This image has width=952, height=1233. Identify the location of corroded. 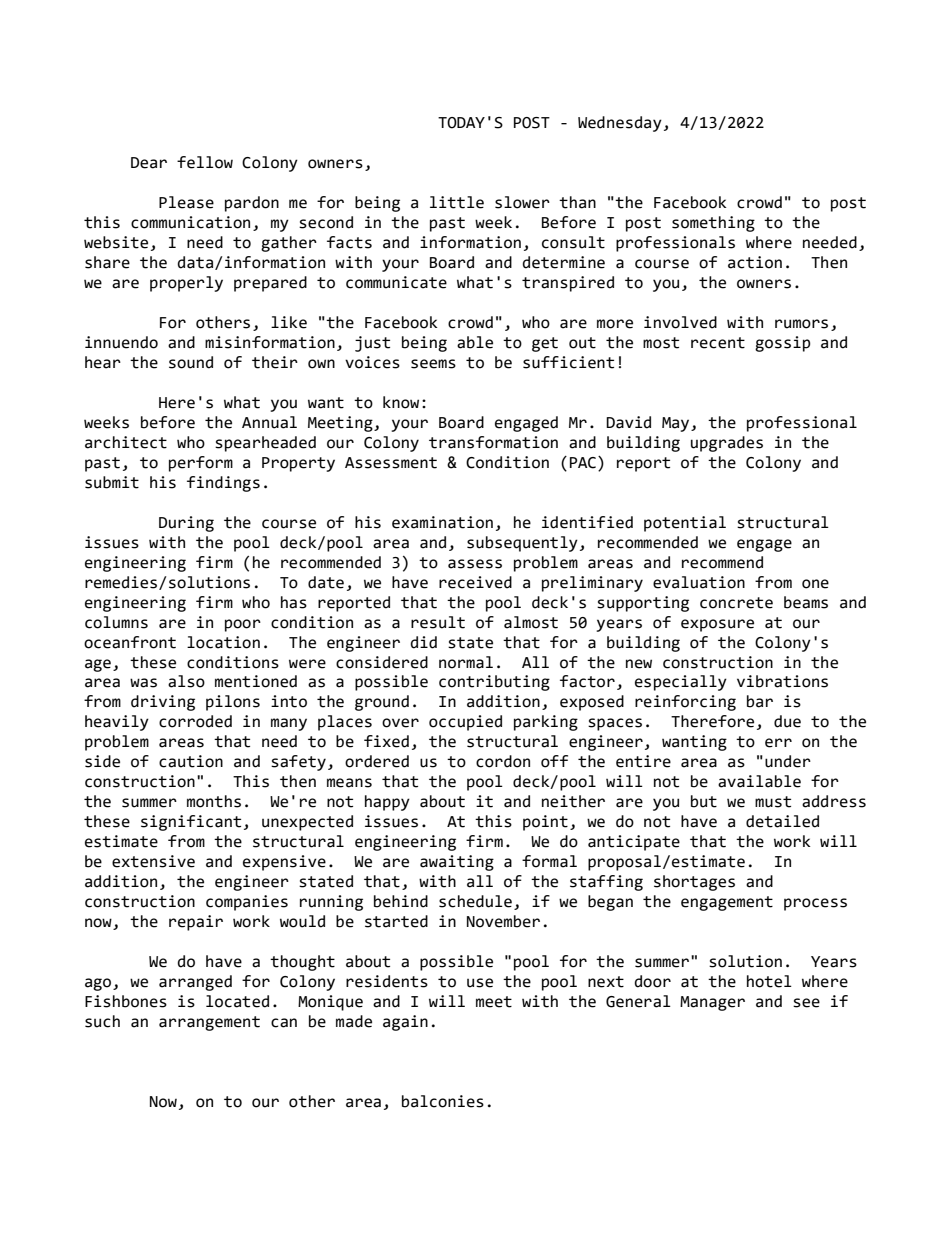
(195, 721).
